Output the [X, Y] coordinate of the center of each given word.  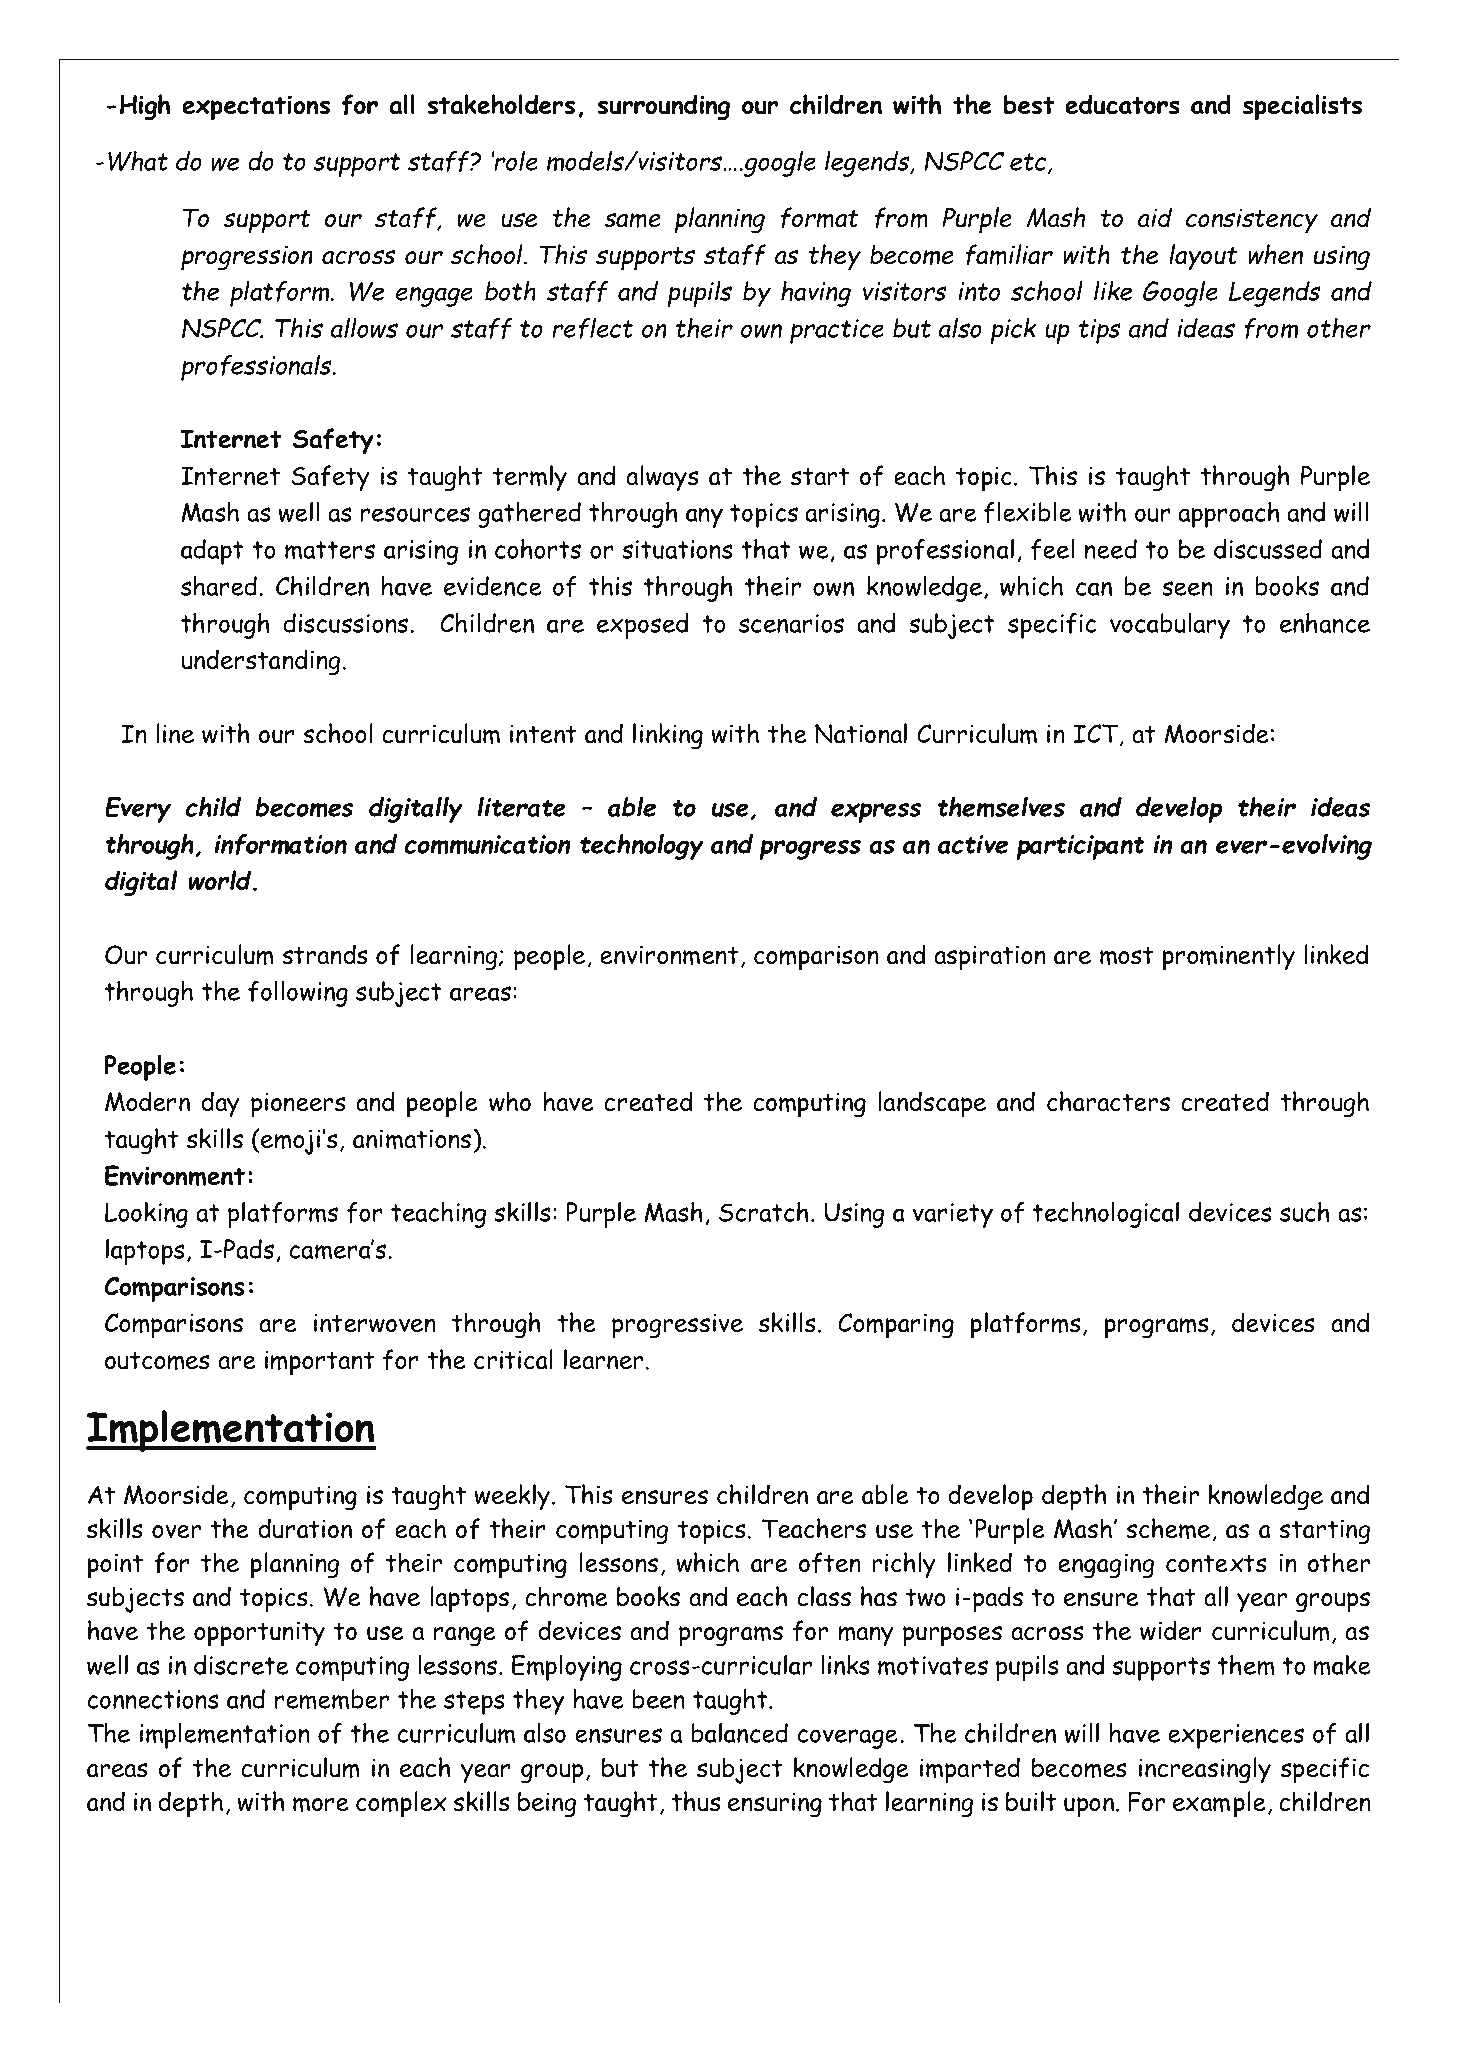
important [320, 1363]
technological [1106, 1215]
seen [1187, 588]
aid [1155, 217]
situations [677, 549]
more [321, 1804]
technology [642, 847]
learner [605, 1359]
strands [325, 954]
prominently [1229, 957]
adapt [212, 552]
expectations [256, 108]
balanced [740, 1733]
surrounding [663, 107]
